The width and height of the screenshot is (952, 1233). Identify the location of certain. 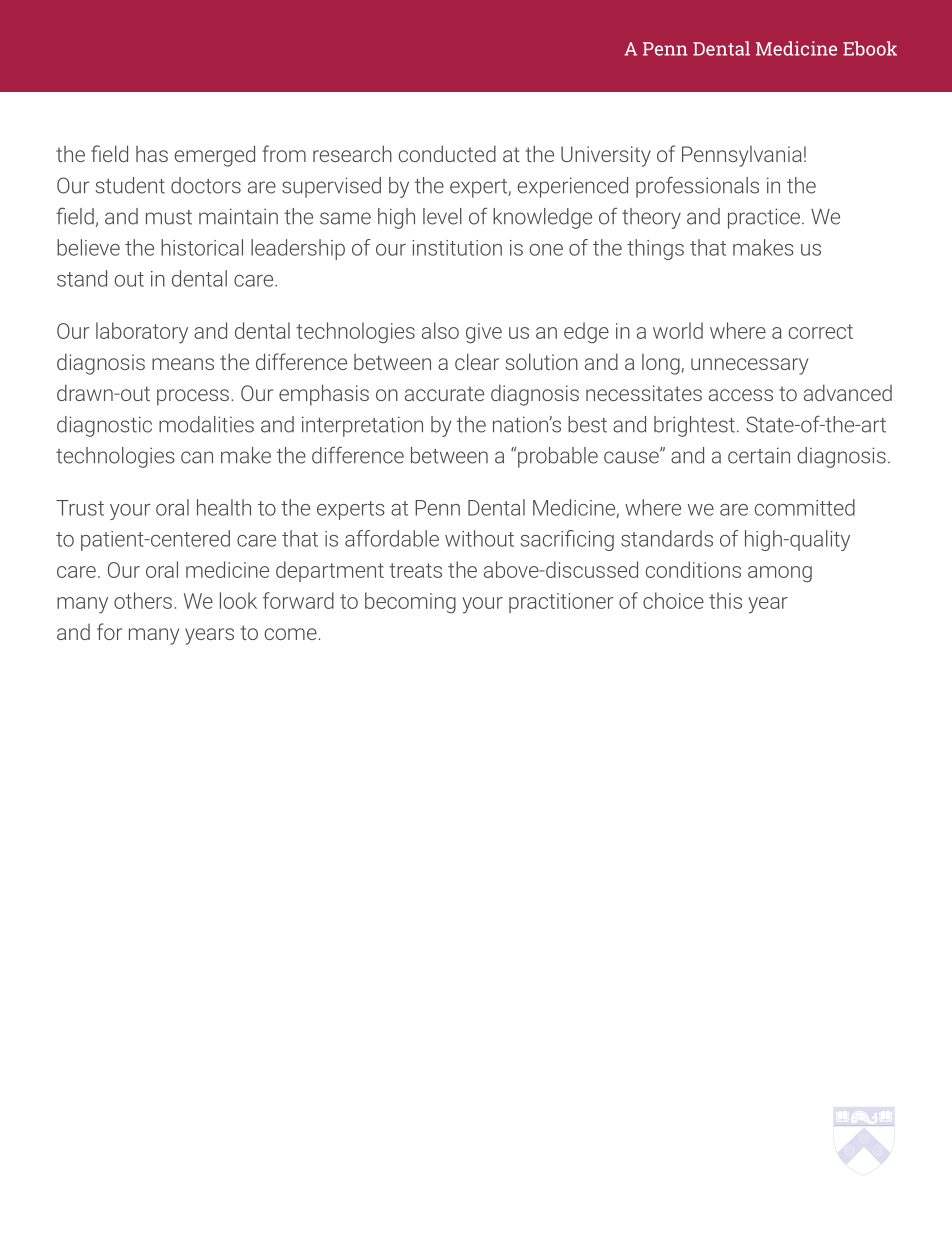
(759, 455).
